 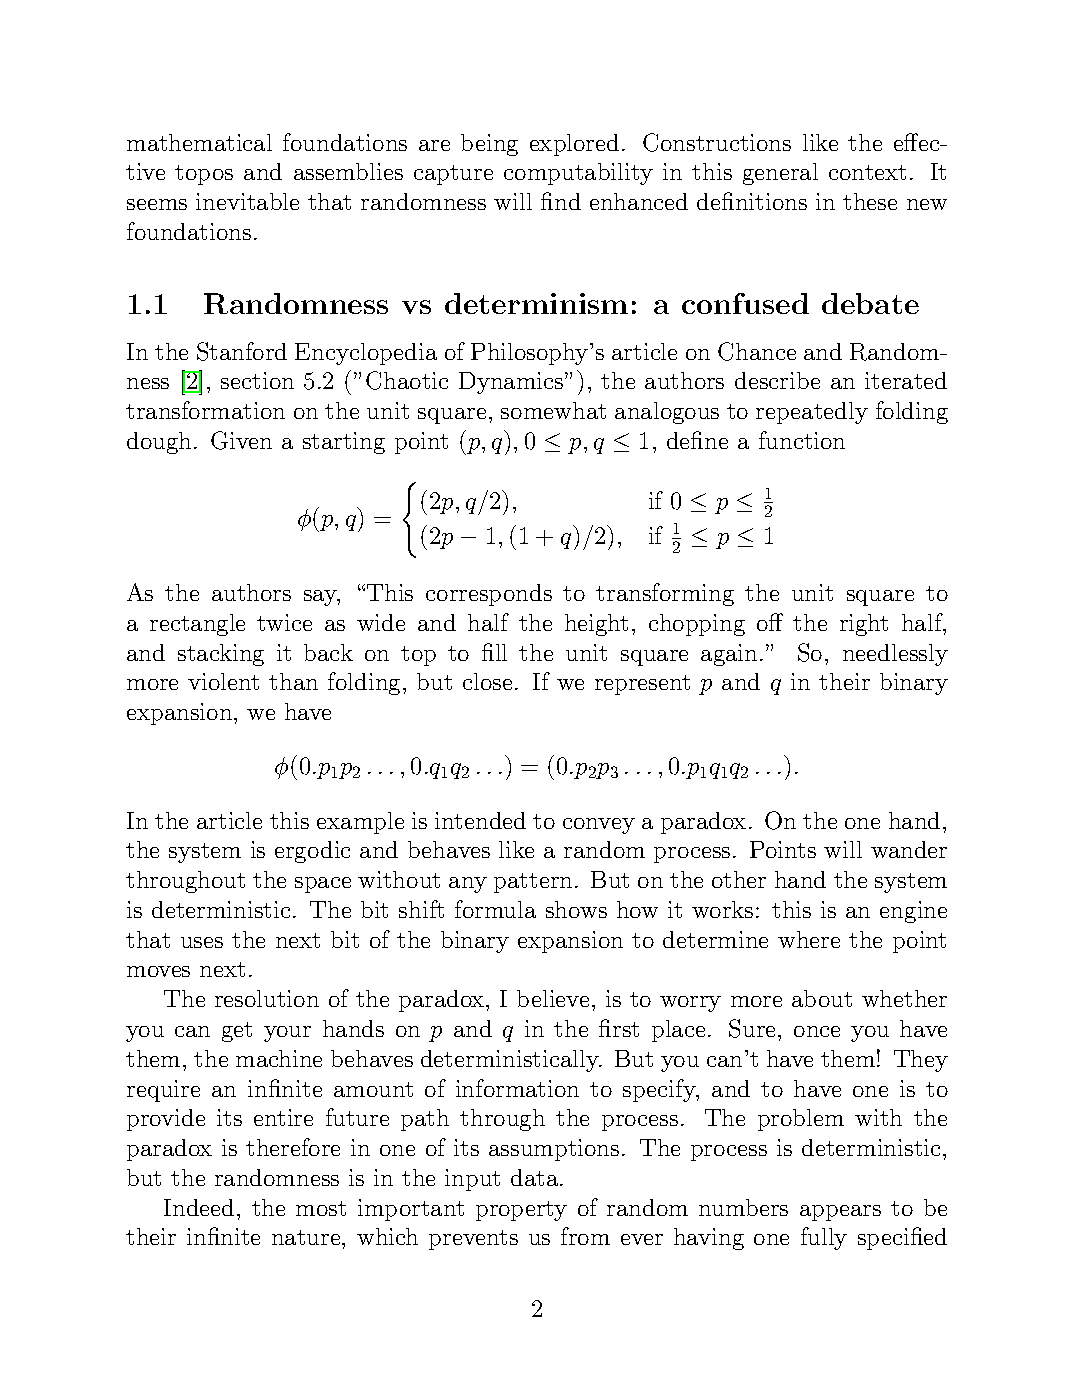 I want to click on appears, so click(x=840, y=1213).
